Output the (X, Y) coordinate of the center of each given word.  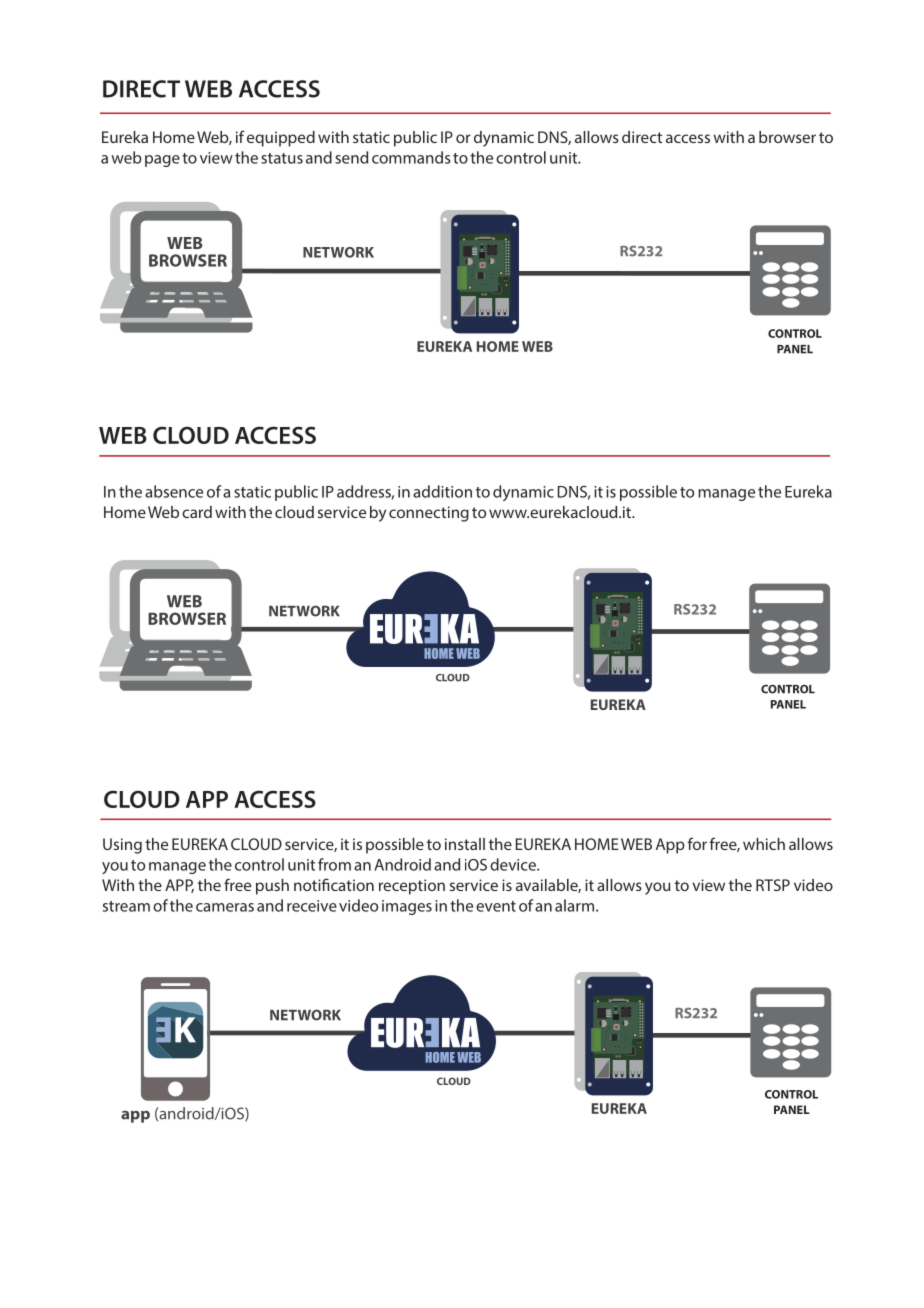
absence (174, 491)
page (162, 161)
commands (411, 157)
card (197, 512)
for (697, 843)
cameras (225, 907)
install (465, 844)
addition (442, 491)
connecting (429, 514)
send (351, 157)
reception (412, 887)
